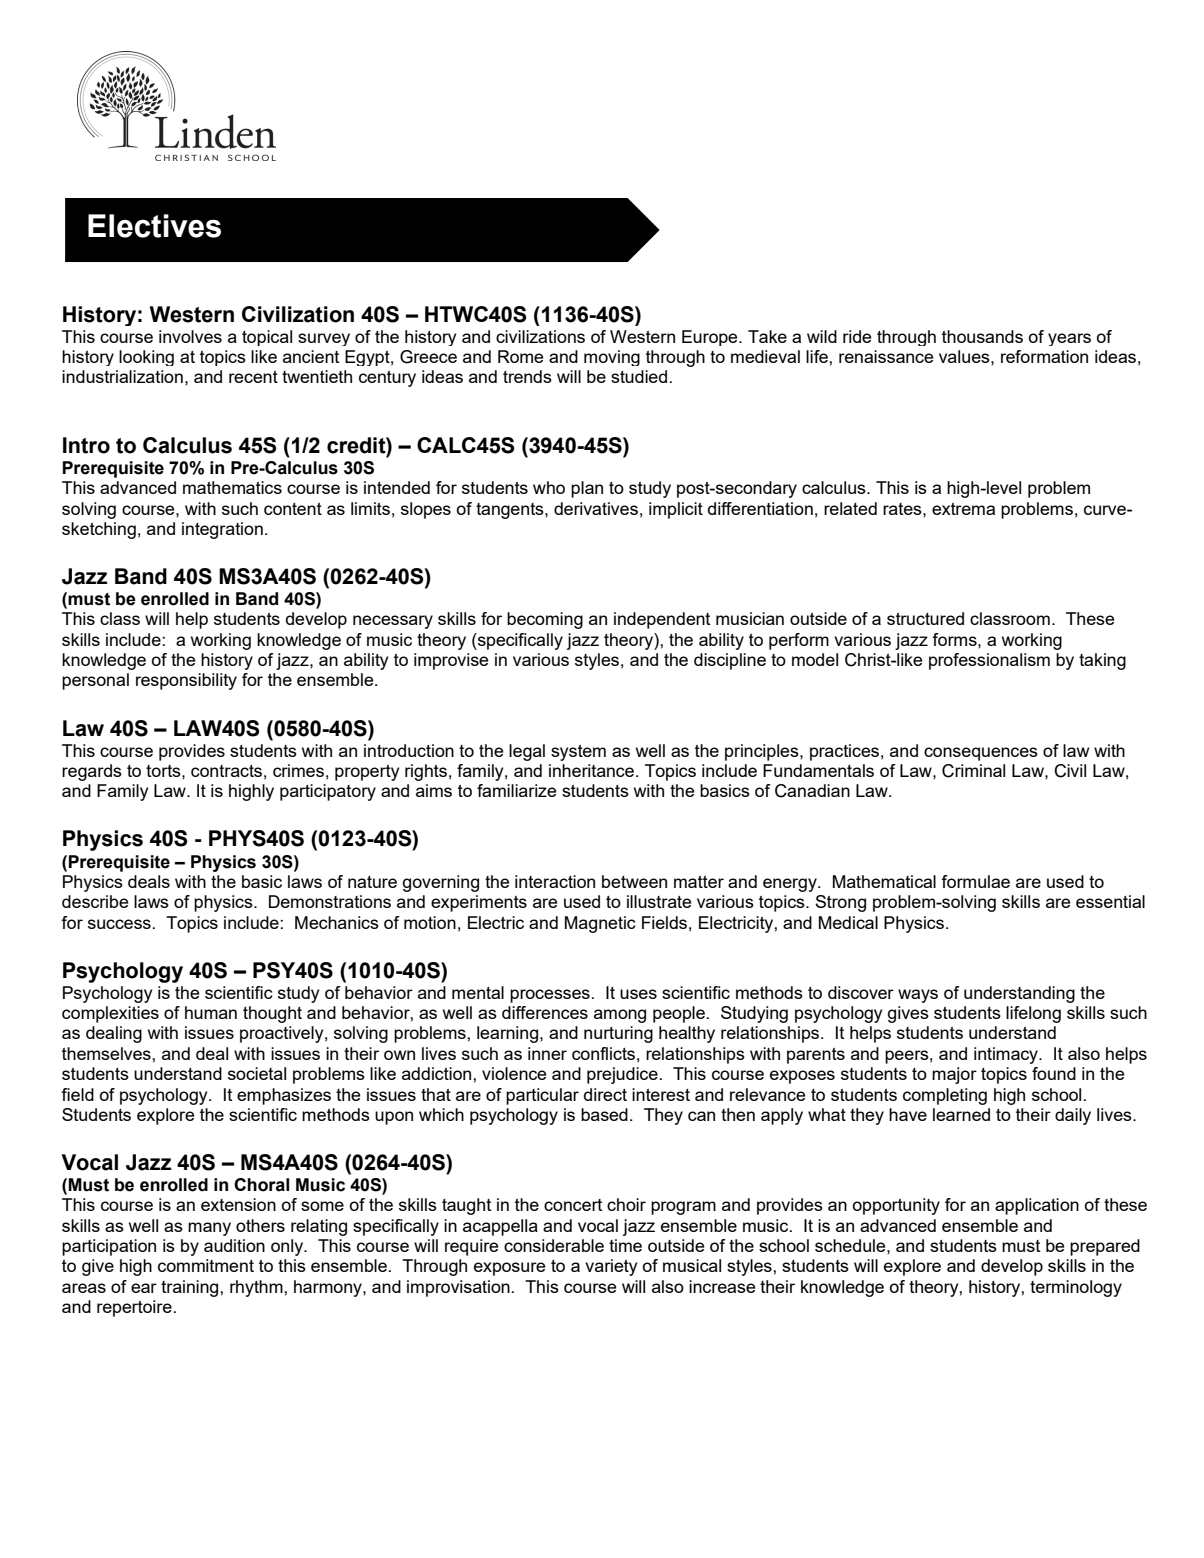 Image resolution: width=1204 pixels, height=1558 pixels. What do you see at coordinates (226, 771) in the image?
I see `contracts` at bounding box center [226, 771].
